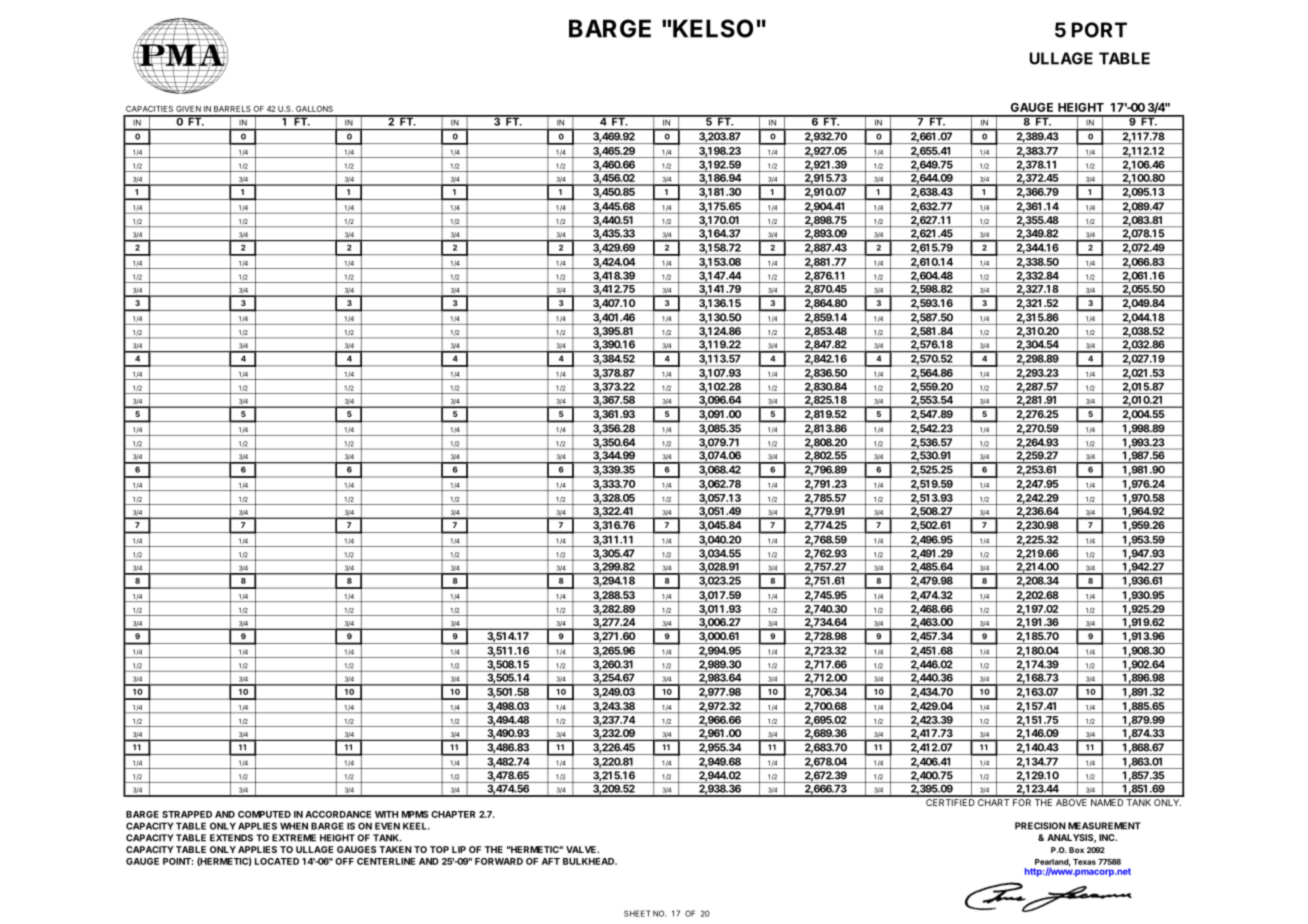 The height and width of the page is (924, 1308). I want to click on PORT, so click(1099, 30).
